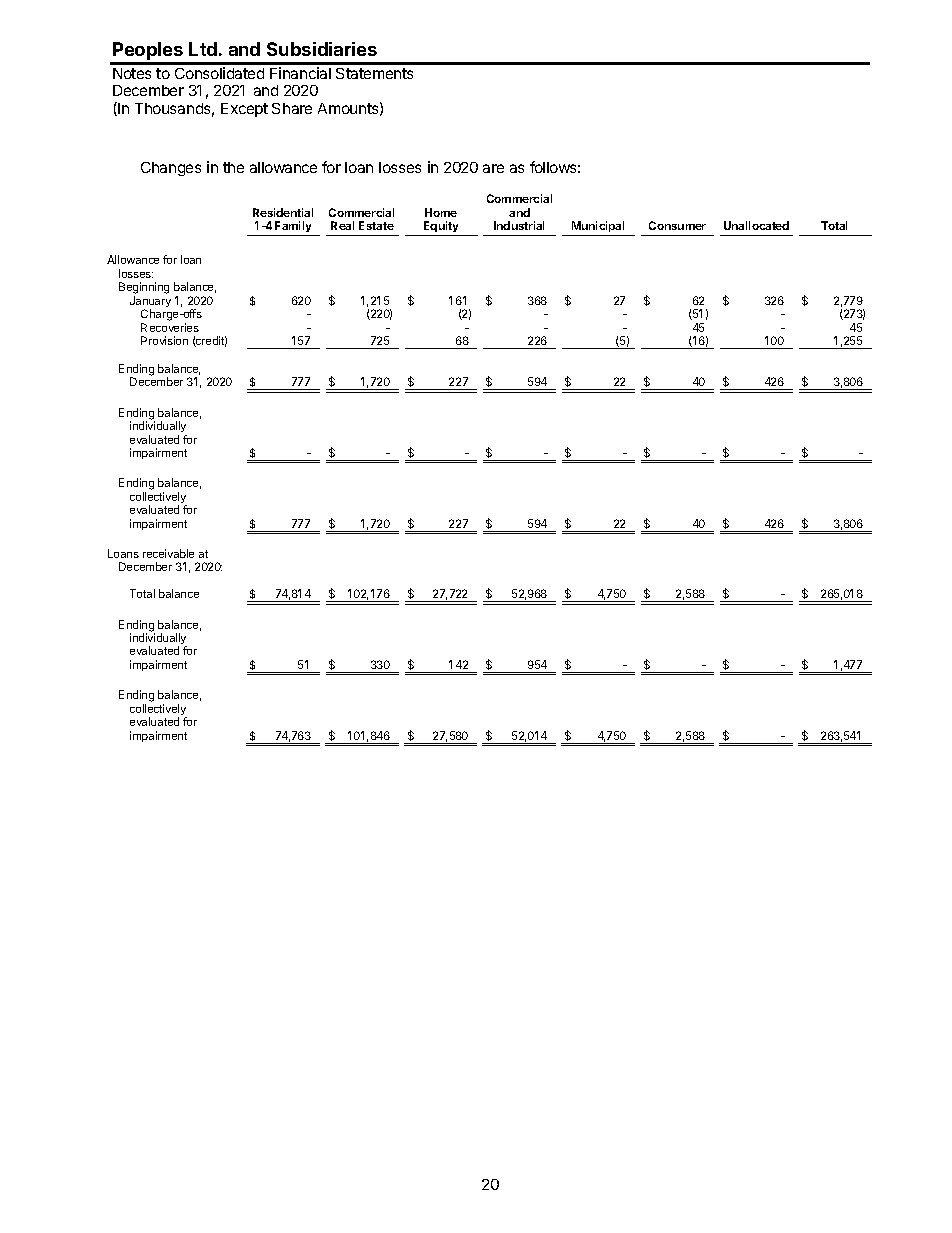 The width and height of the screenshot is (952, 1233). I want to click on Estate, so click(376, 225).
